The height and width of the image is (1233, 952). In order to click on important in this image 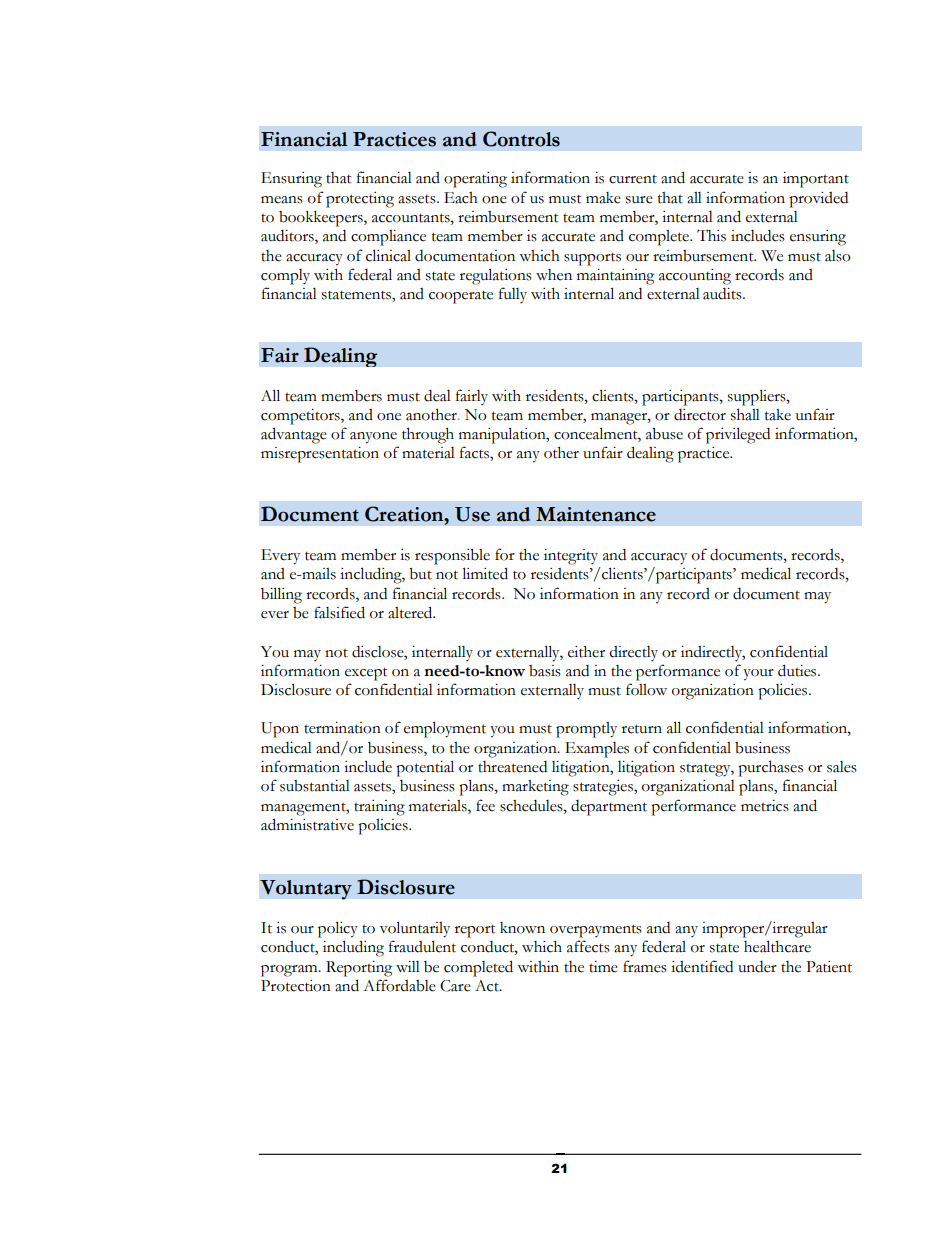, I will do `click(816, 180)`.
